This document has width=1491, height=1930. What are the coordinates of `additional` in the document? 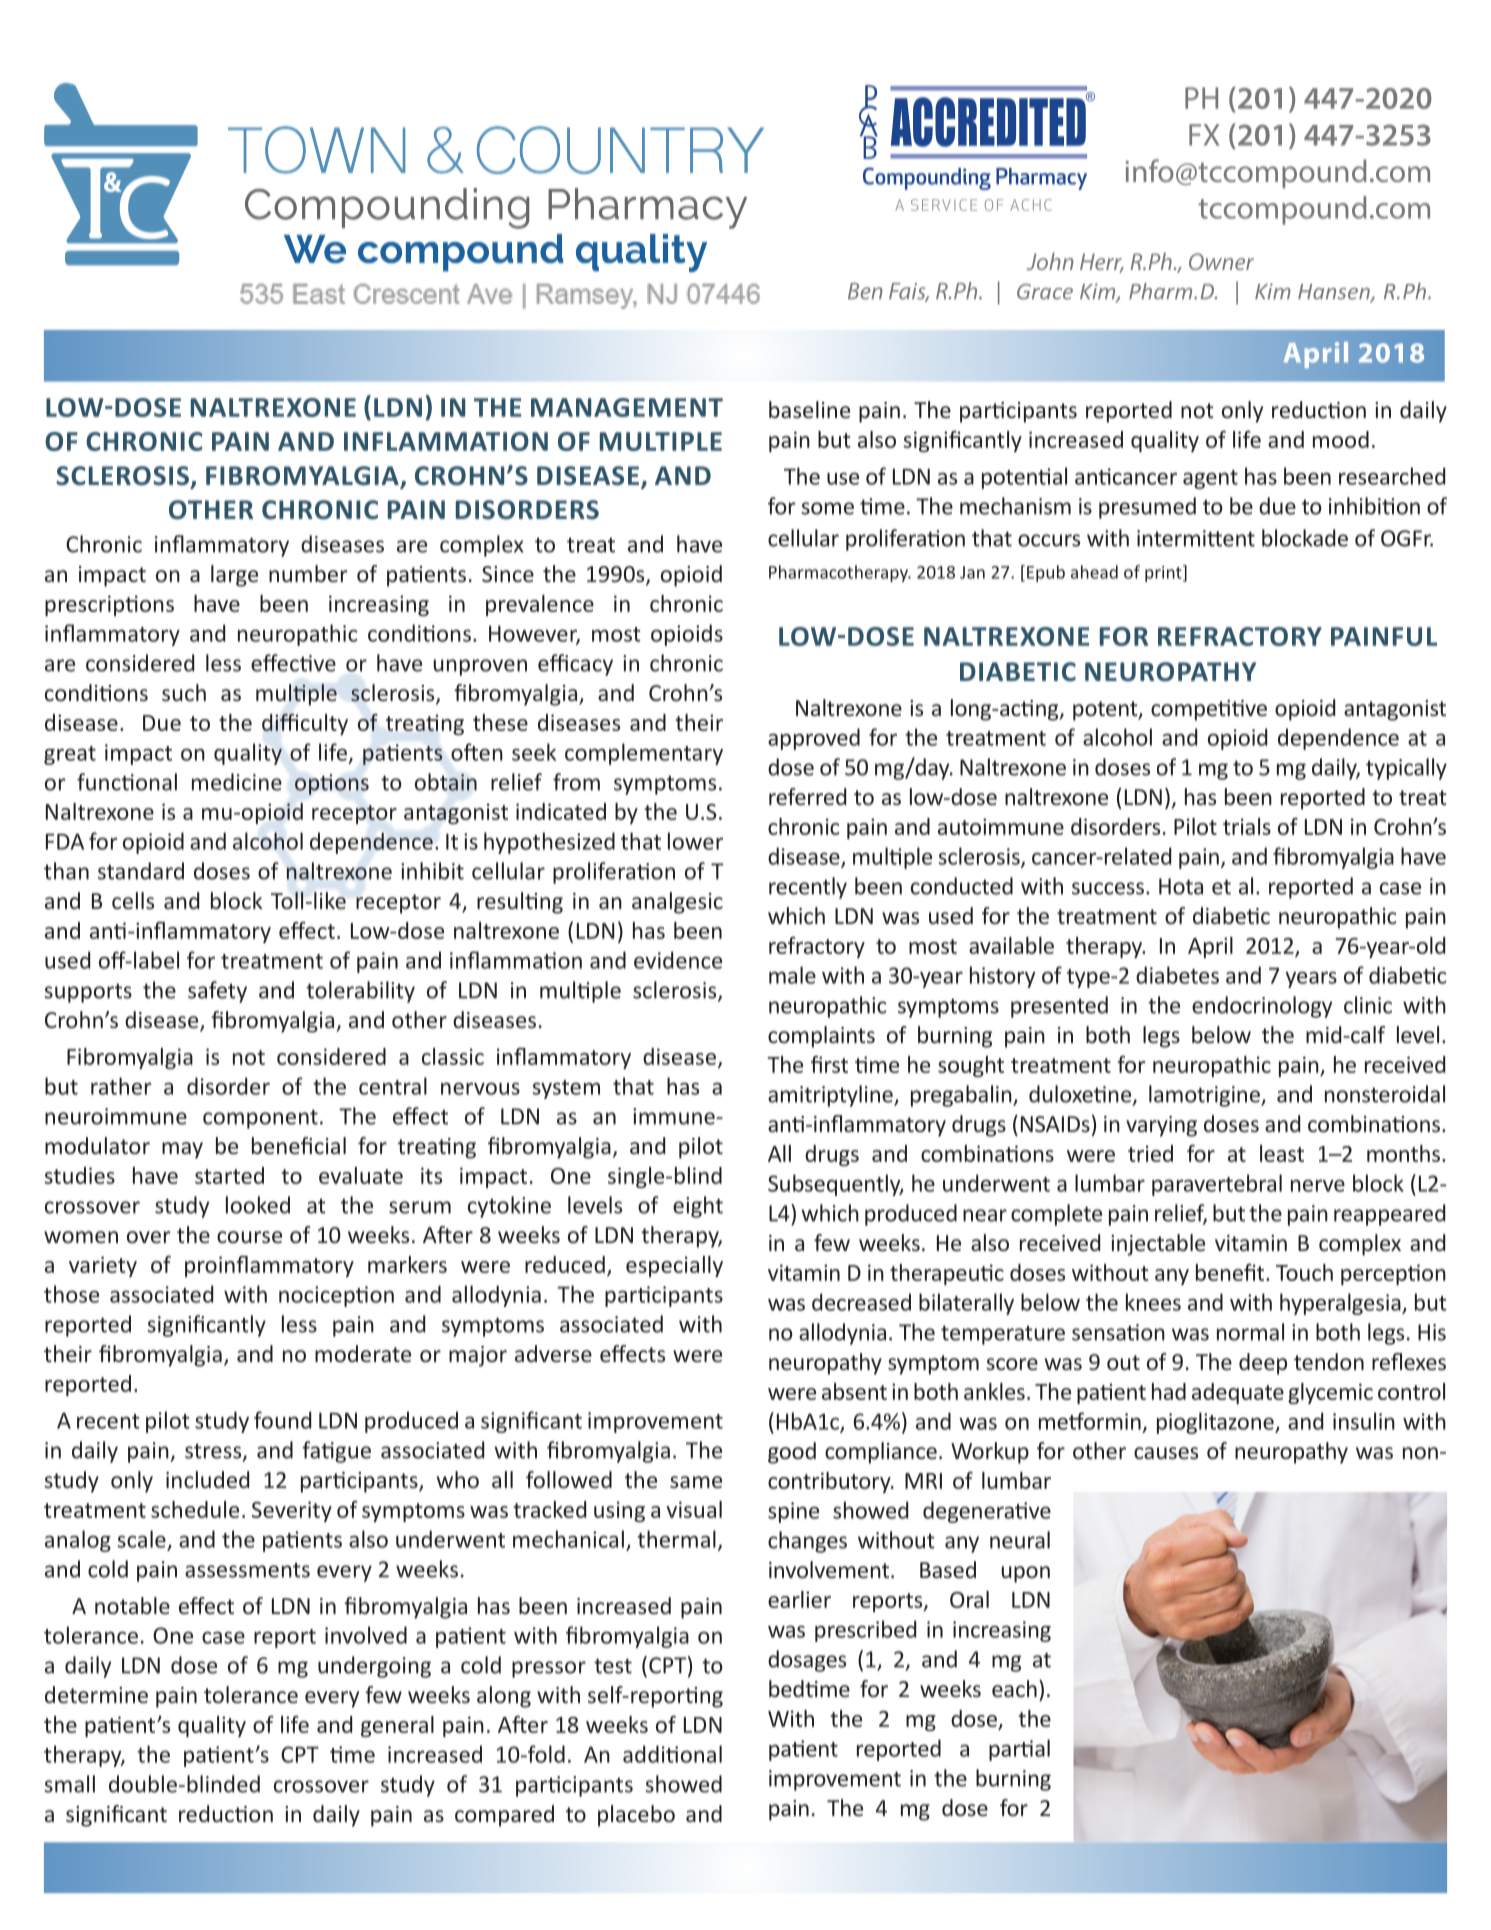 It's located at (672, 1754).
